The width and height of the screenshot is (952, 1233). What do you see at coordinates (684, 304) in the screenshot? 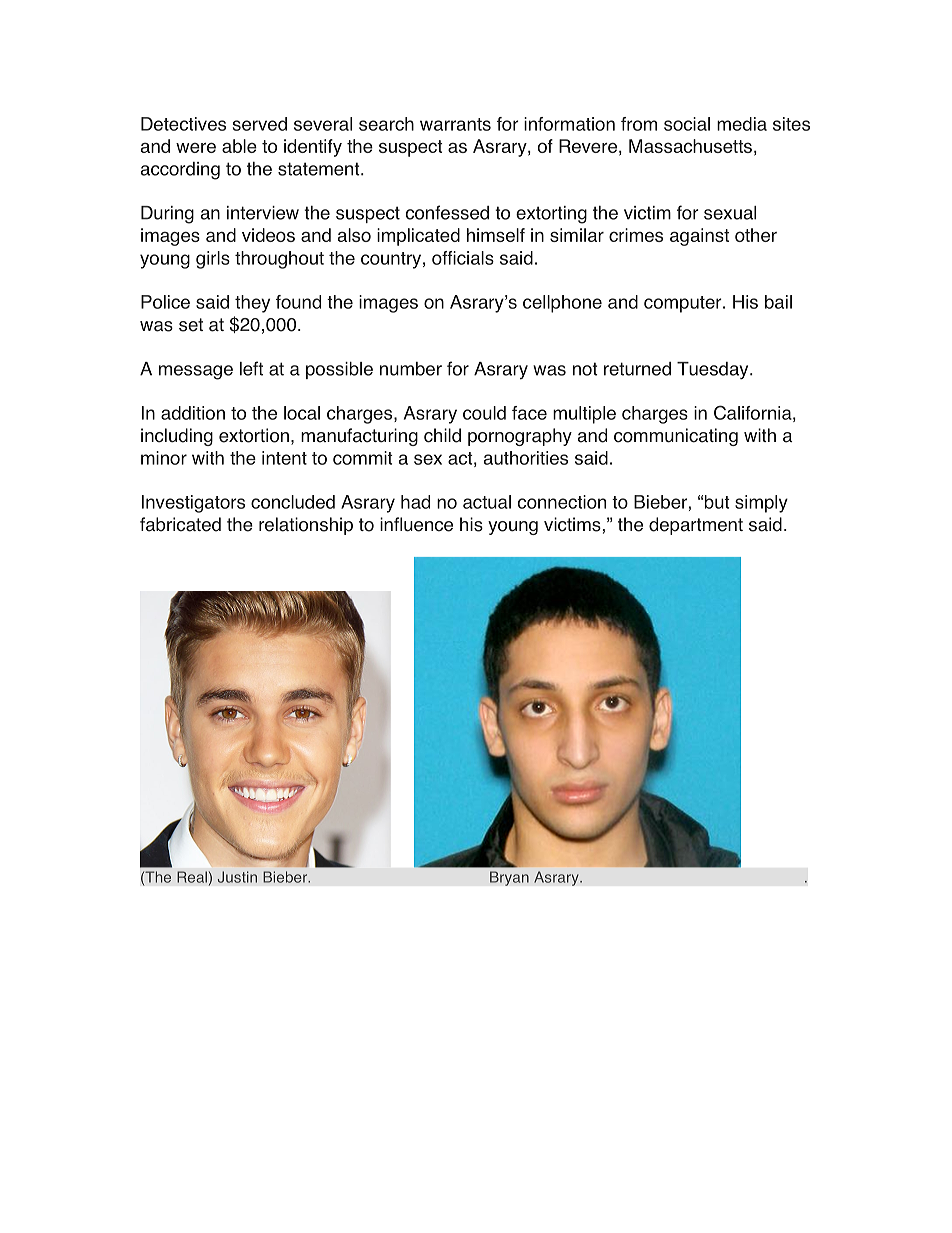
I see `computer` at bounding box center [684, 304].
